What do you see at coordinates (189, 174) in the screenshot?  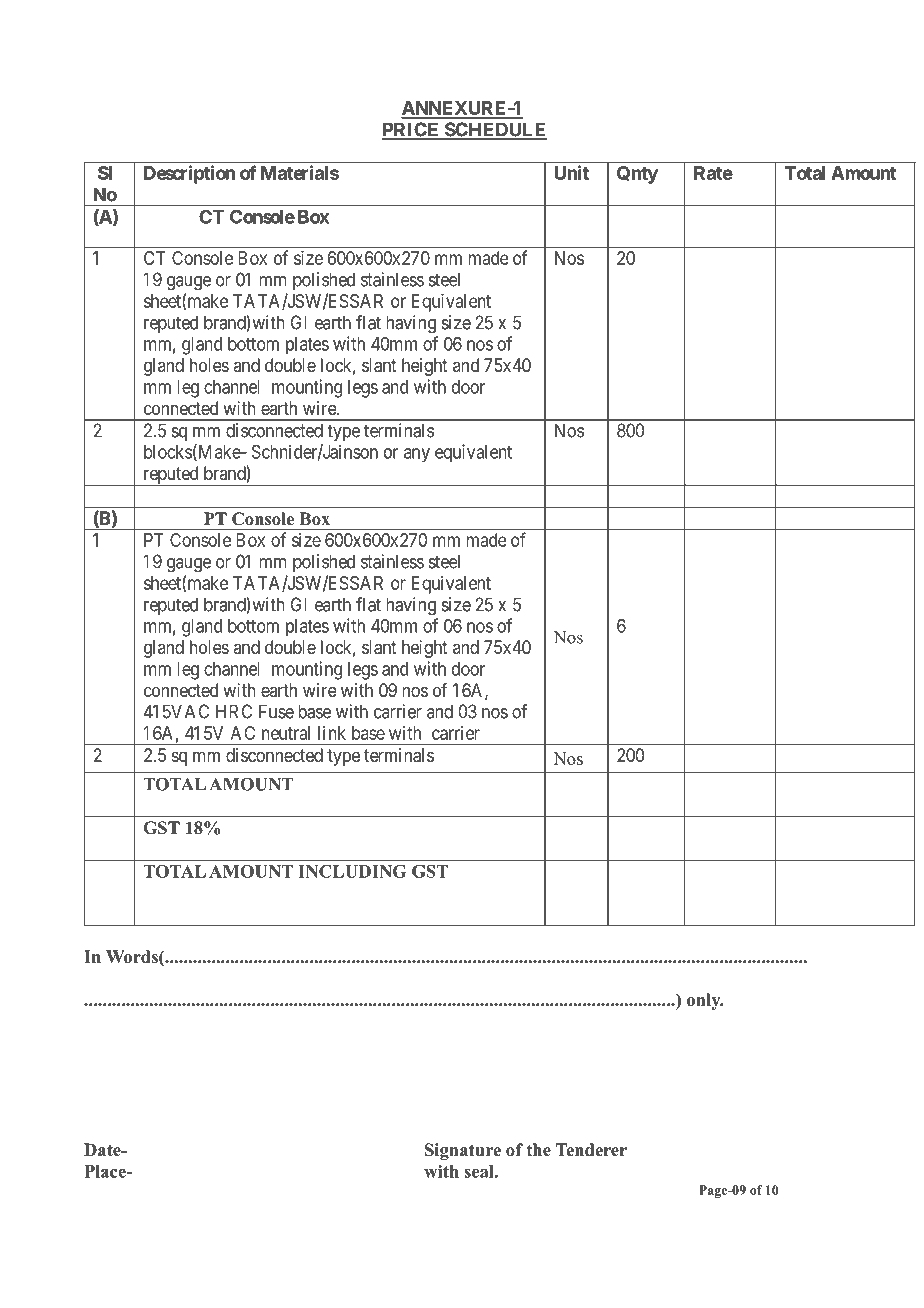 I see `Description` at bounding box center [189, 174].
